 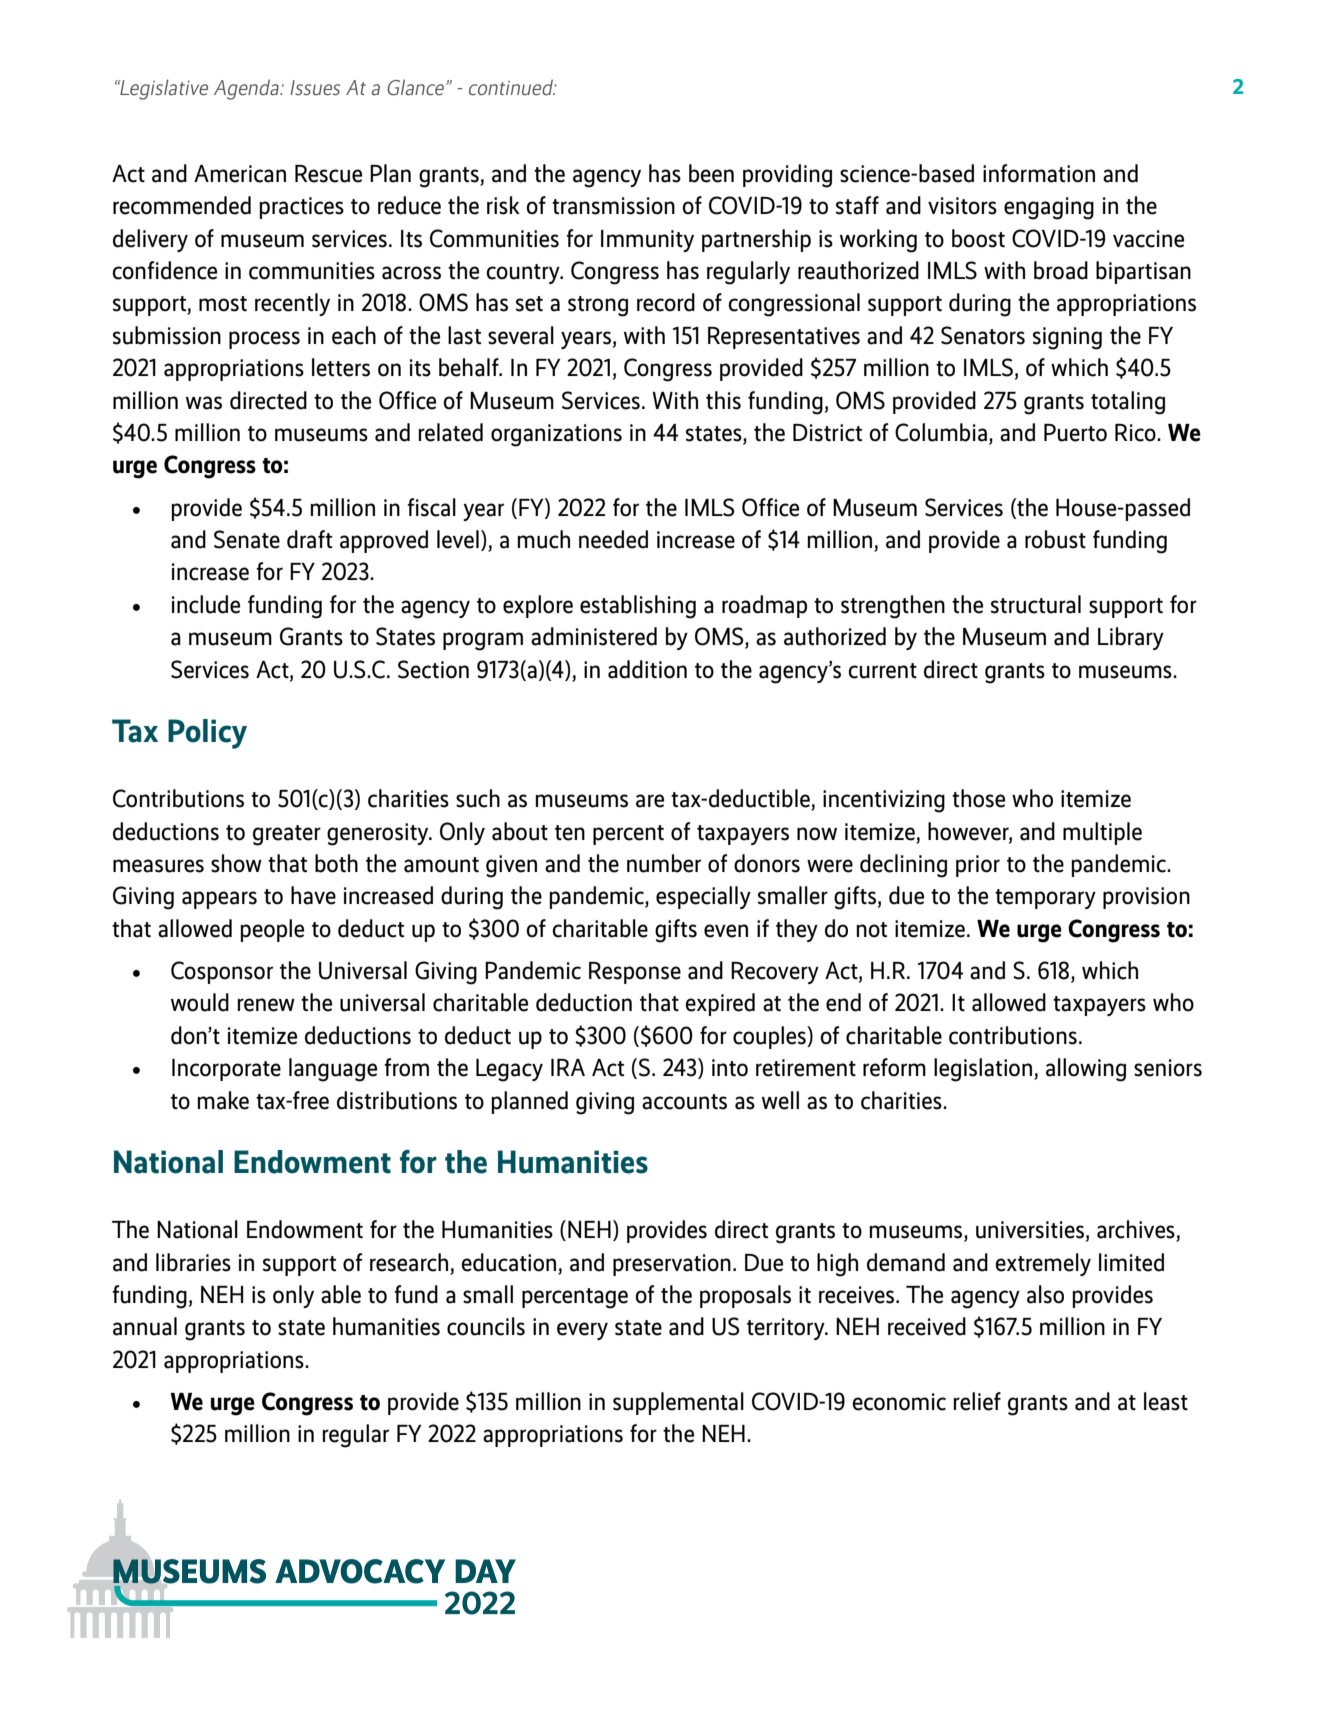 I want to click on Incorporate, so click(x=226, y=1070).
